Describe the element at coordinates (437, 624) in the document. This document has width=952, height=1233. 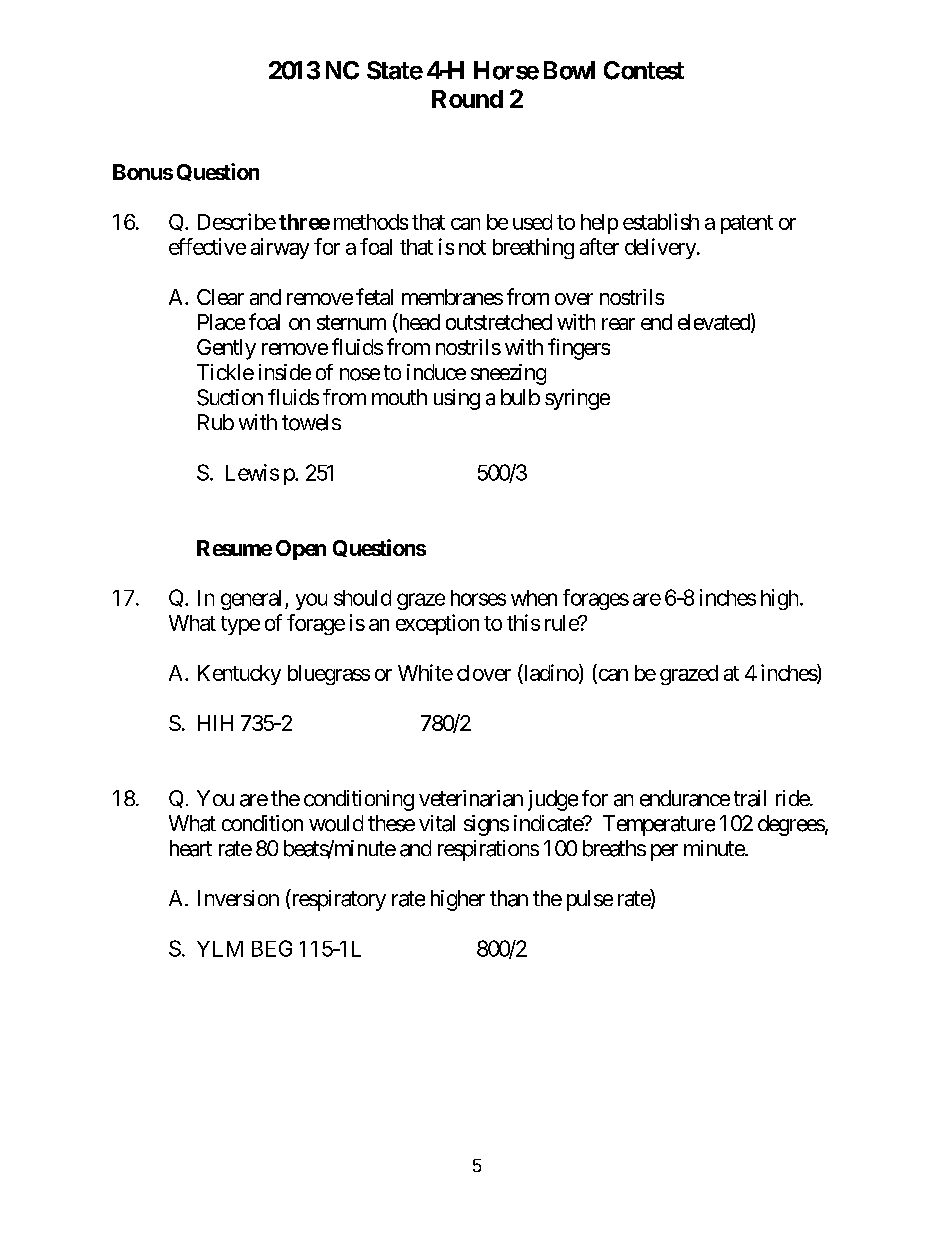
I see `exception` at that location.
